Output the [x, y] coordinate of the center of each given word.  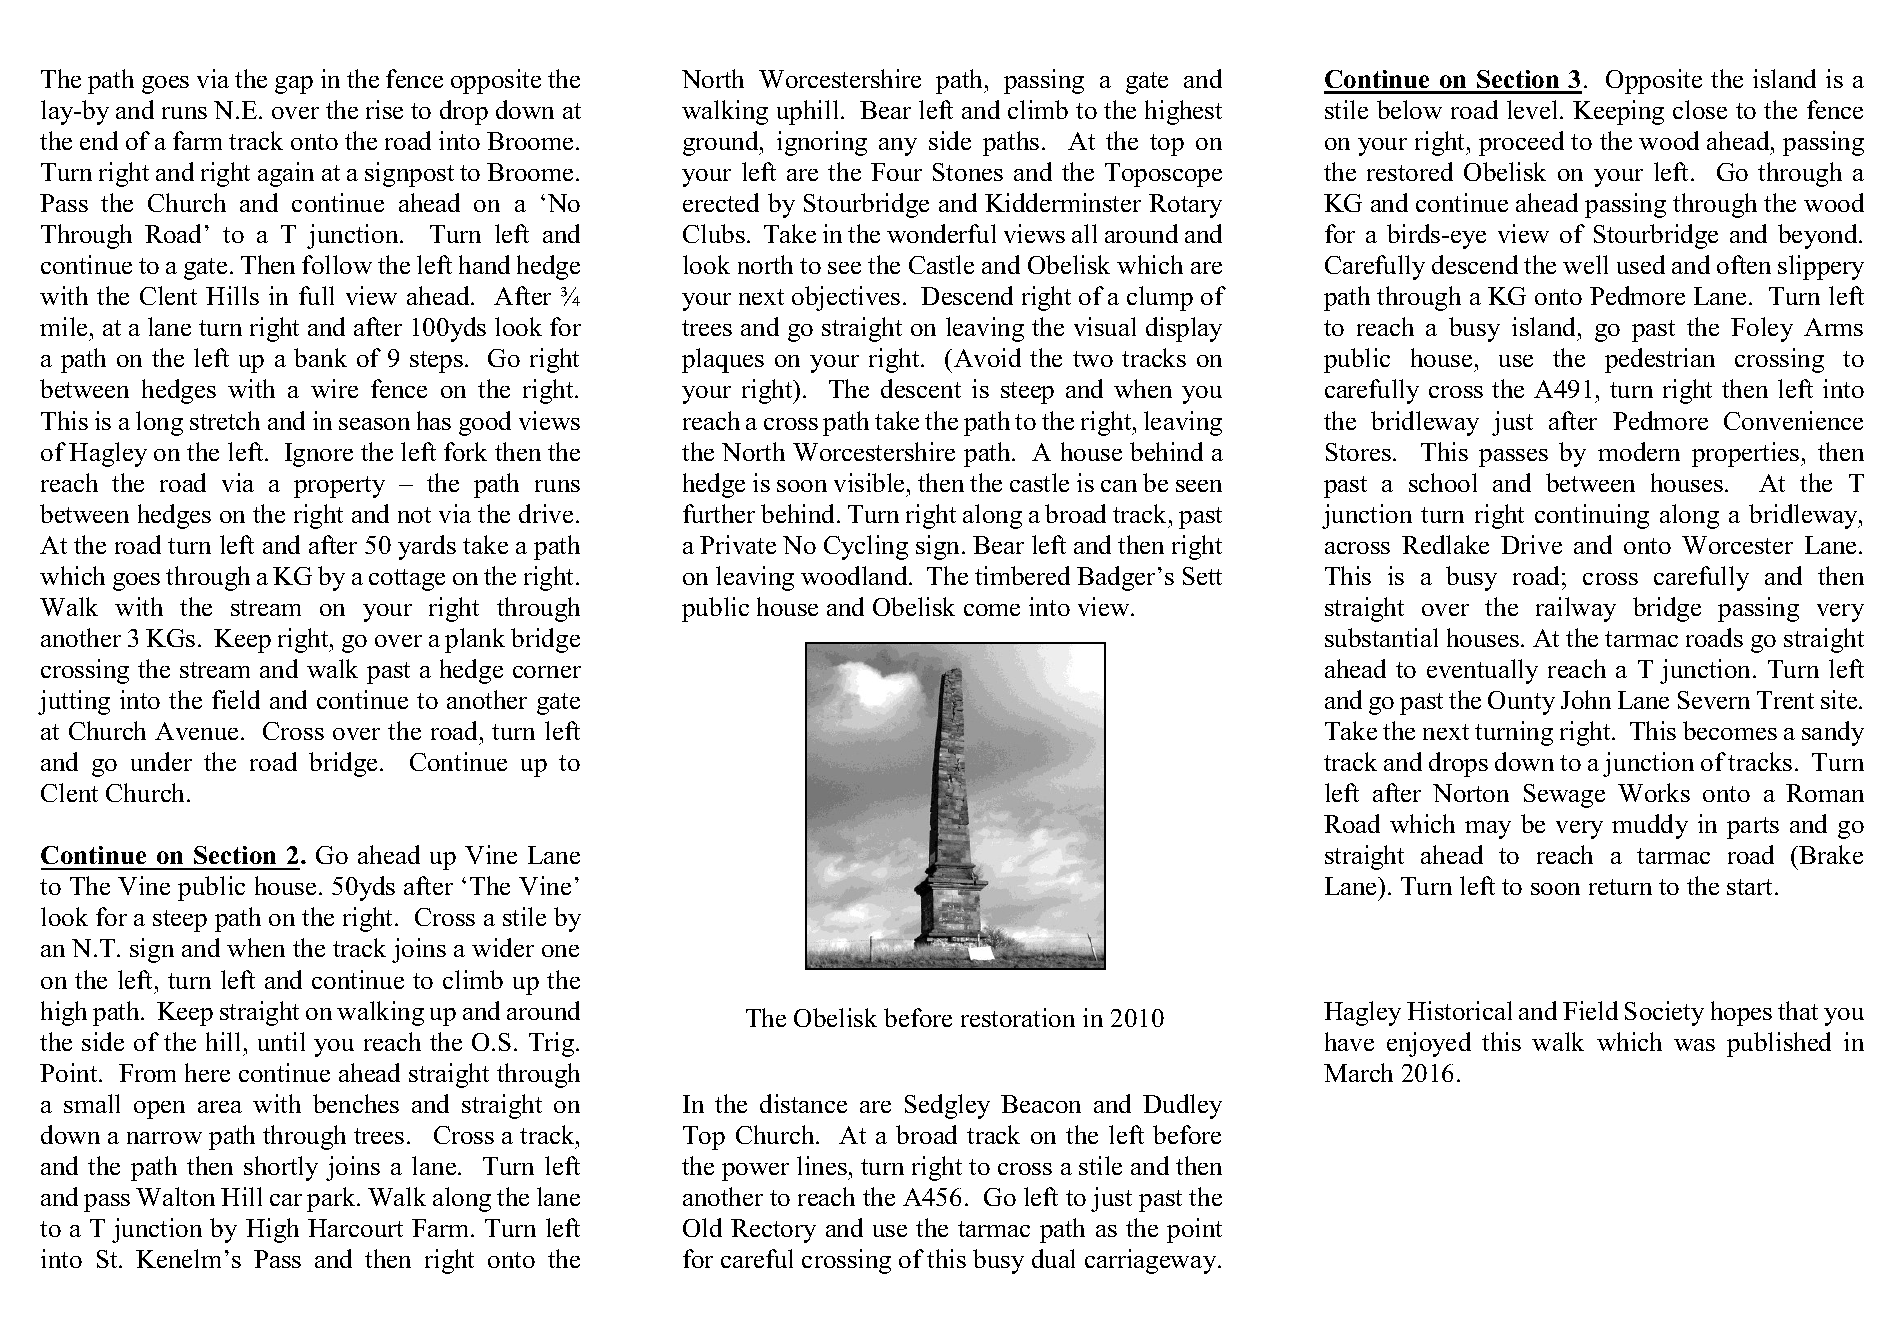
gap [294, 85]
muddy [1650, 826]
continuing [1592, 516]
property [339, 487]
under [161, 761]
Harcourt [355, 1228]
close [1700, 109]
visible [869, 482]
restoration [1018, 1017]
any [898, 147]
